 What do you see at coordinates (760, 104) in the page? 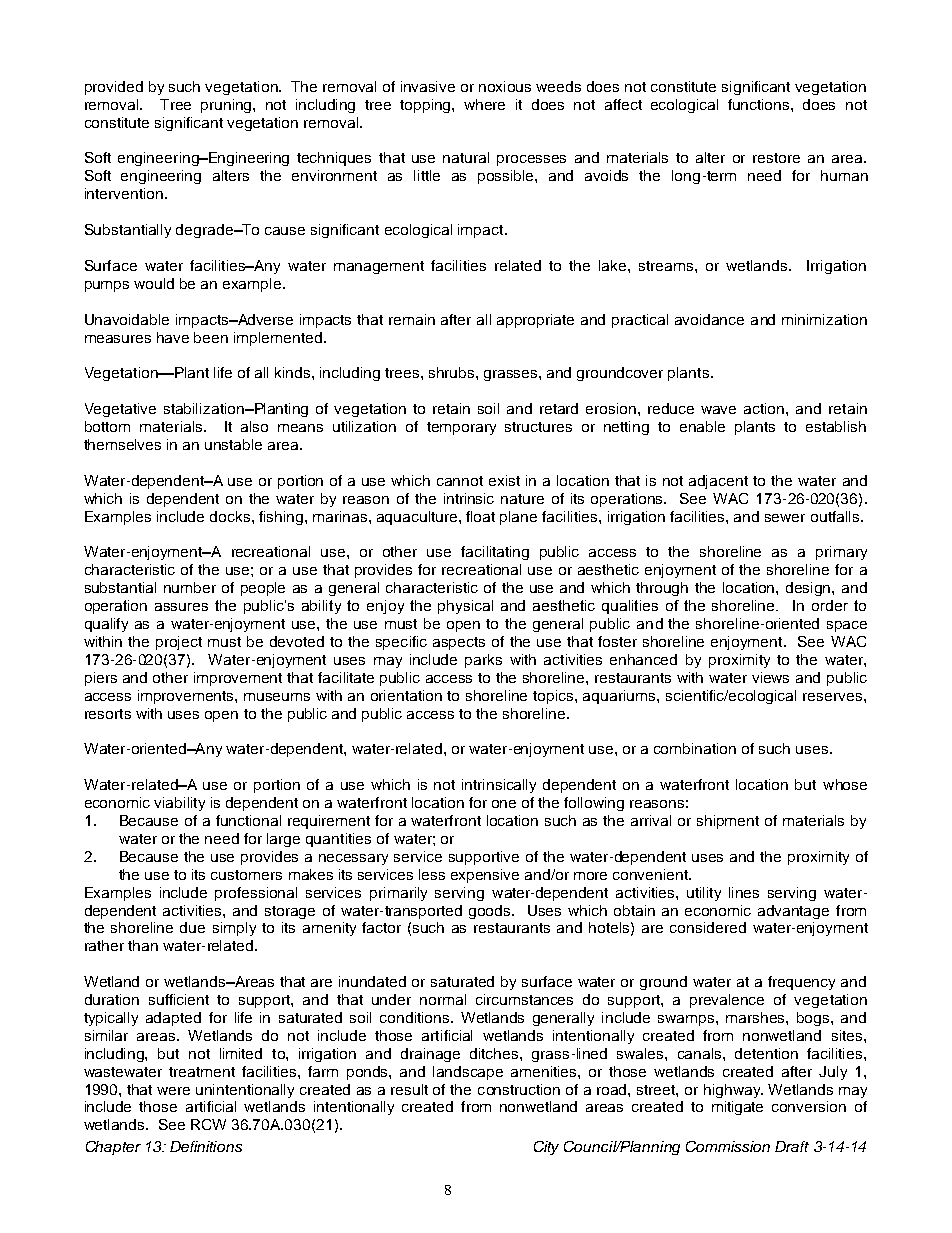
I see `functions` at bounding box center [760, 104].
